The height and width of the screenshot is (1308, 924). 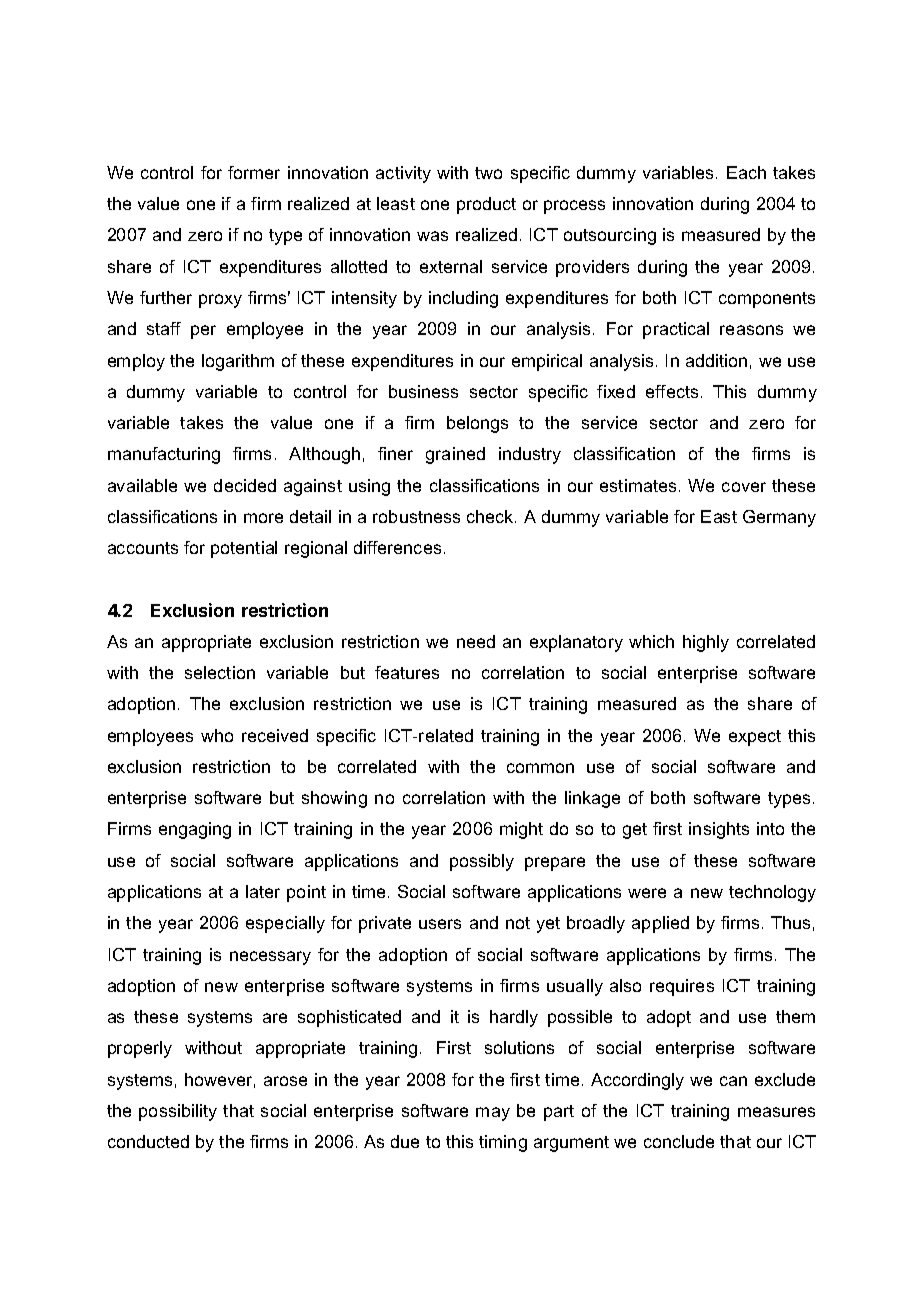 What do you see at coordinates (493, 1114) in the screenshot?
I see `may` at bounding box center [493, 1114].
